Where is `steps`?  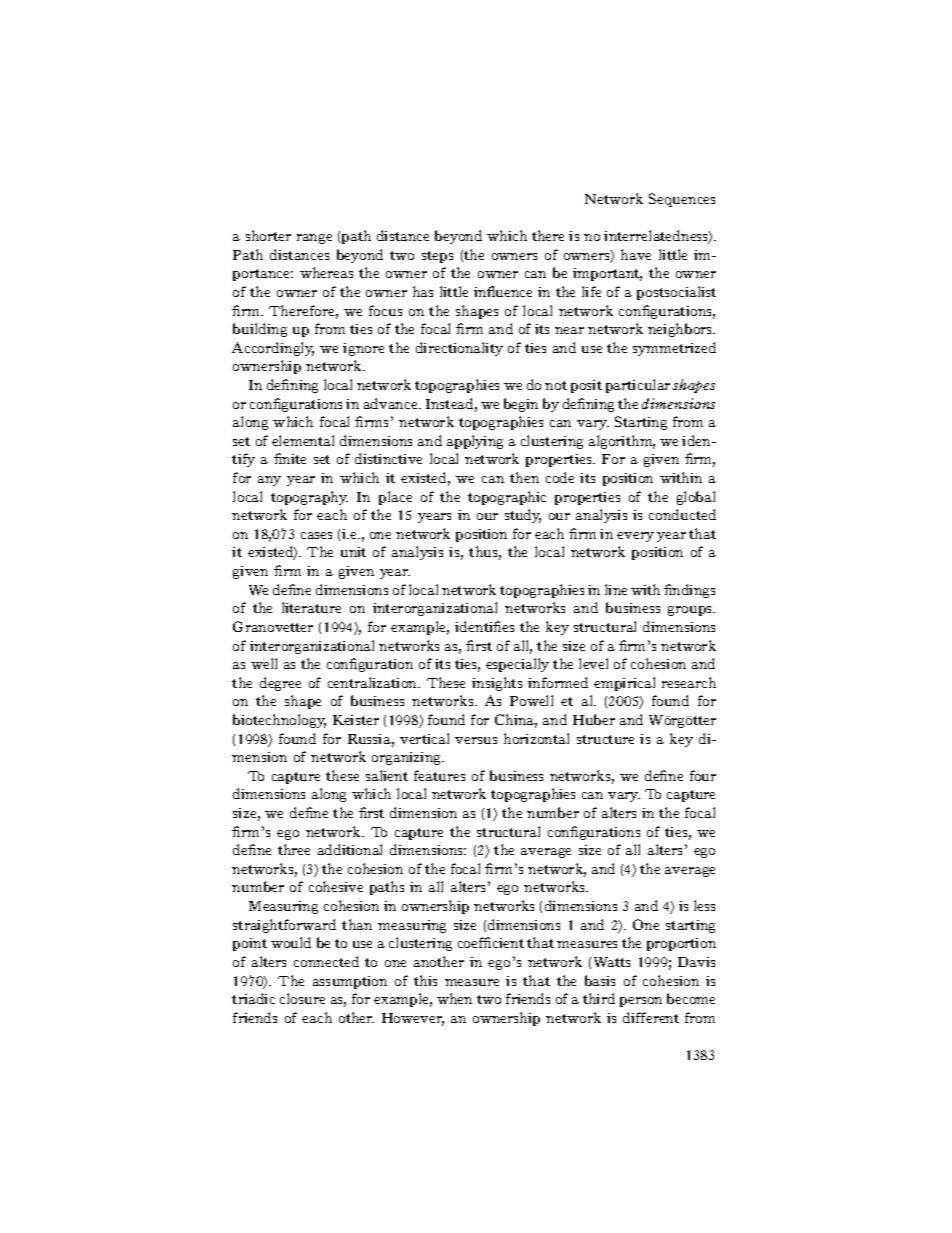
steps is located at coordinates (437, 257).
